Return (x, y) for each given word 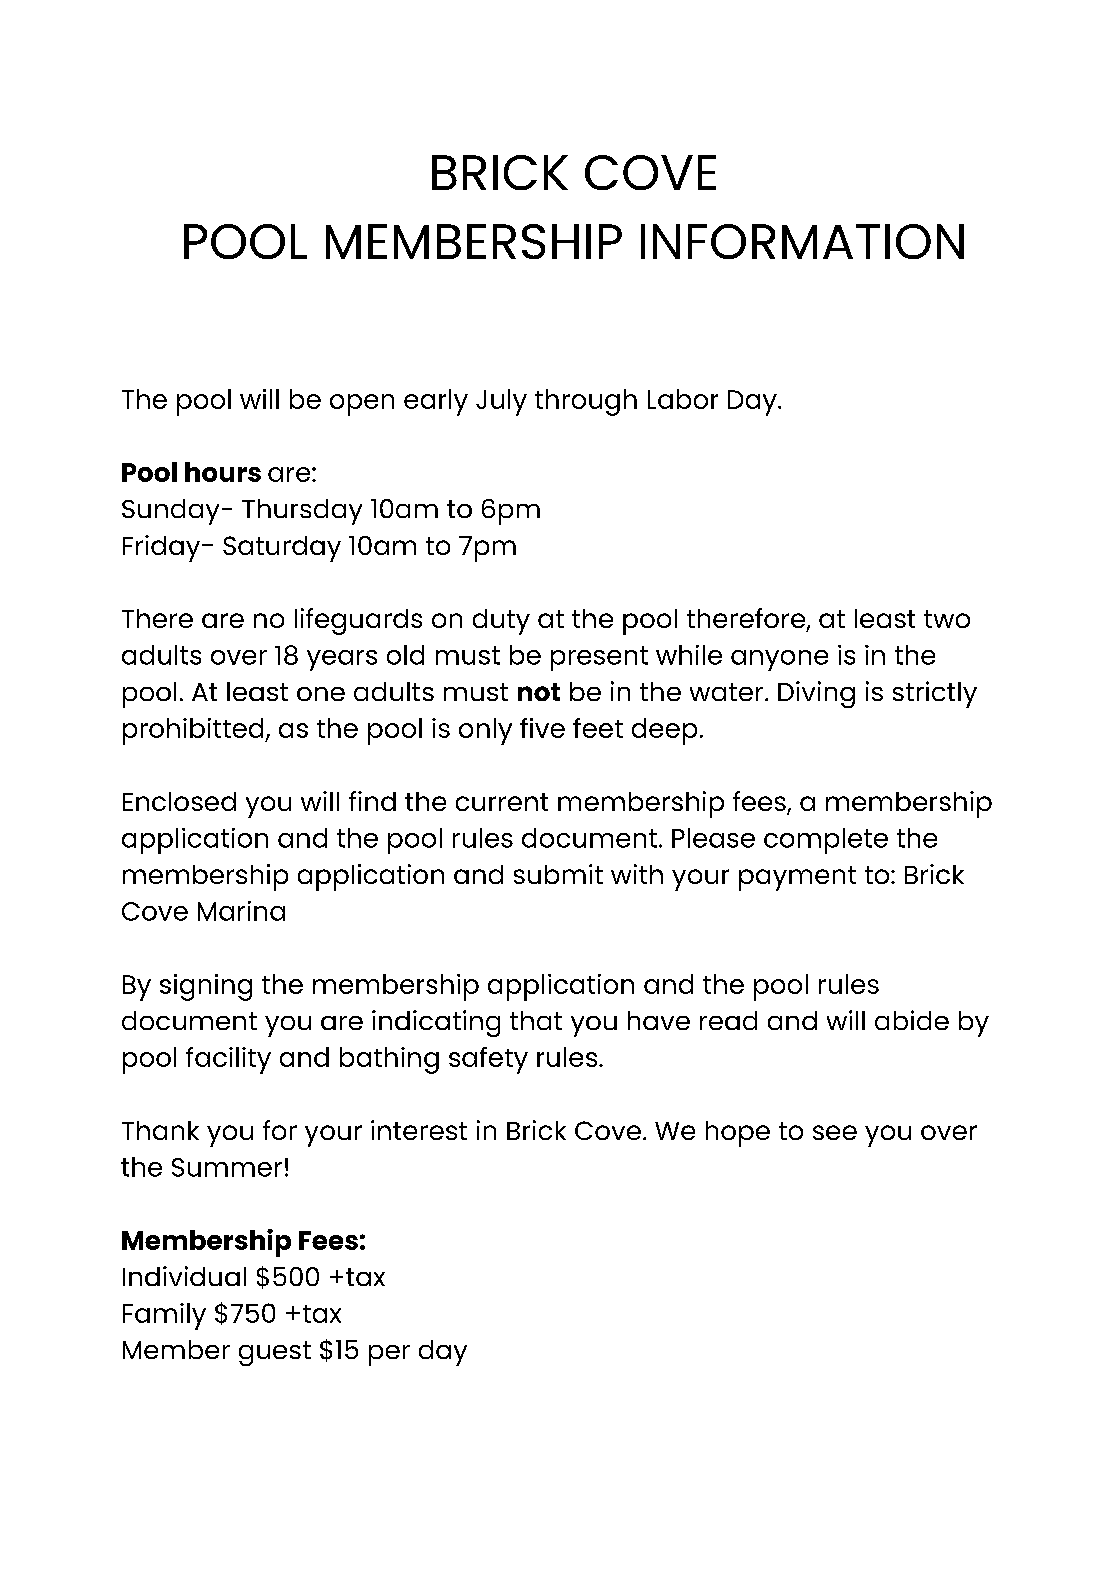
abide (912, 1020)
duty (501, 622)
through (586, 402)
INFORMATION (802, 241)
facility (228, 1060)
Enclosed (179, 801)
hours (223, 472)
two (947, 619)
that (536, 1020)
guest (275, 1353)
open (362, 405)
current (502, 802)
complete (826, 841)
